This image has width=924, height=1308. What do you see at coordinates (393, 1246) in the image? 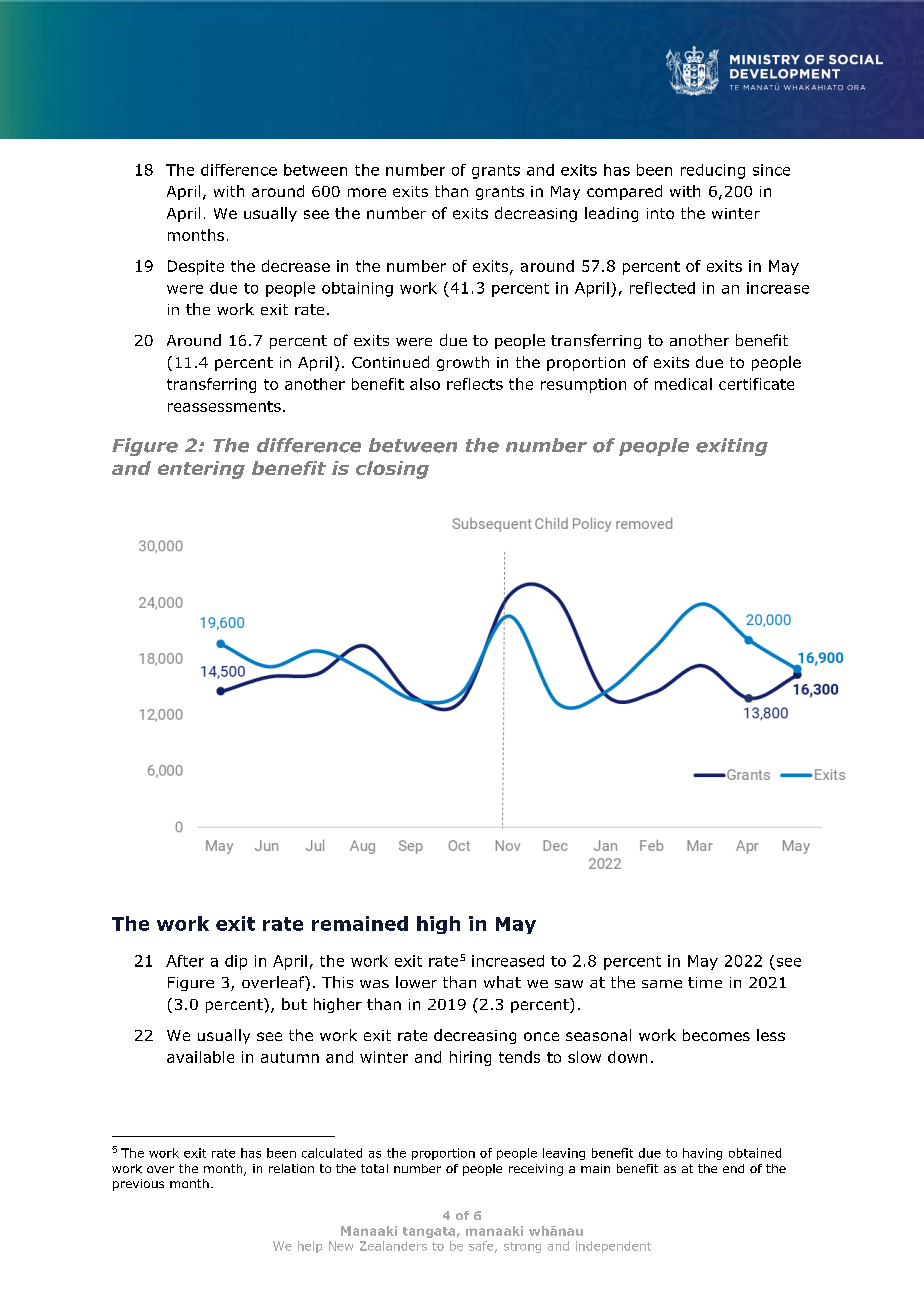
I see `Zealanders` at bounding box center [393, 1246].
